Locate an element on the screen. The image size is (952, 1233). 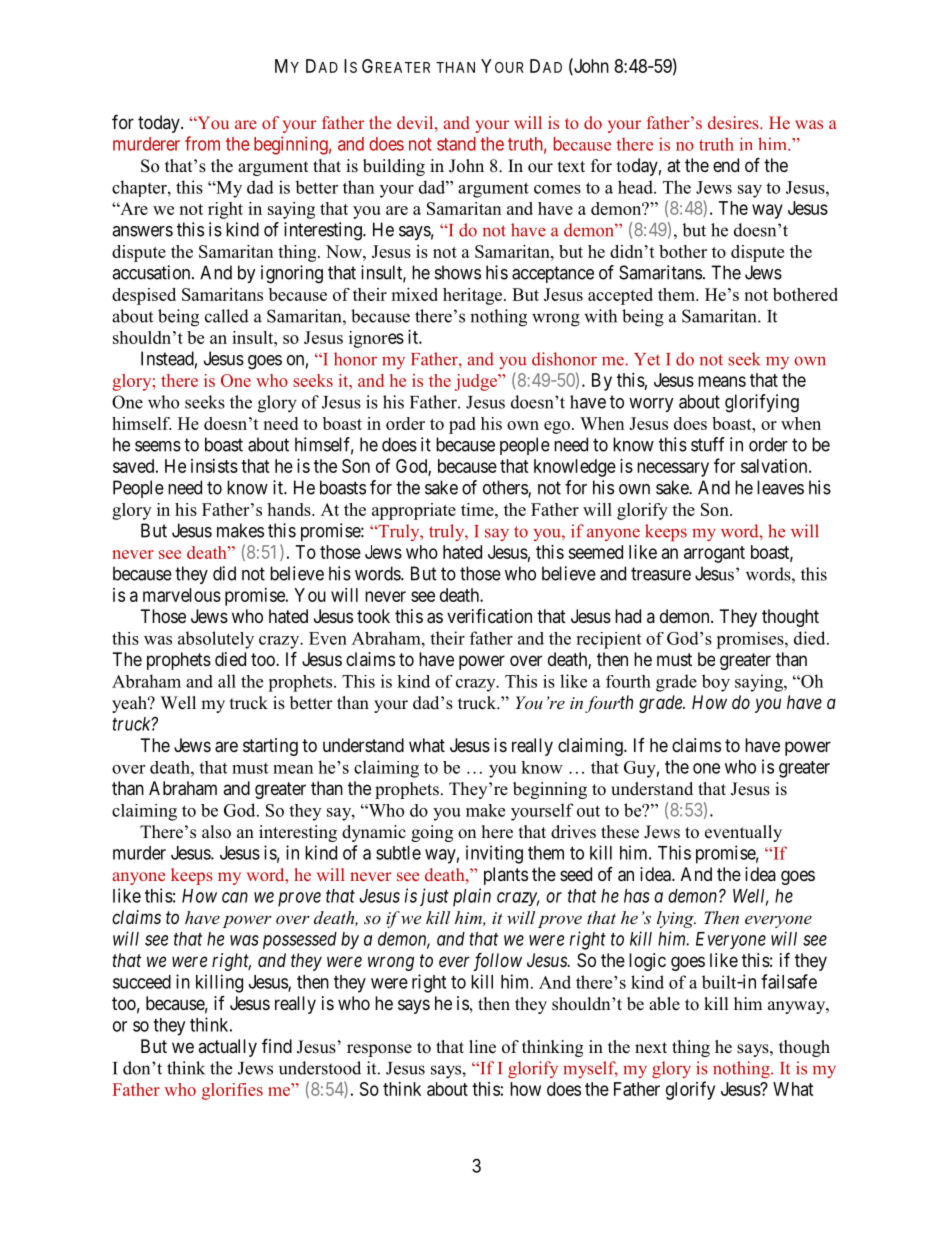
treasure is located at coordinates (661, 574).
